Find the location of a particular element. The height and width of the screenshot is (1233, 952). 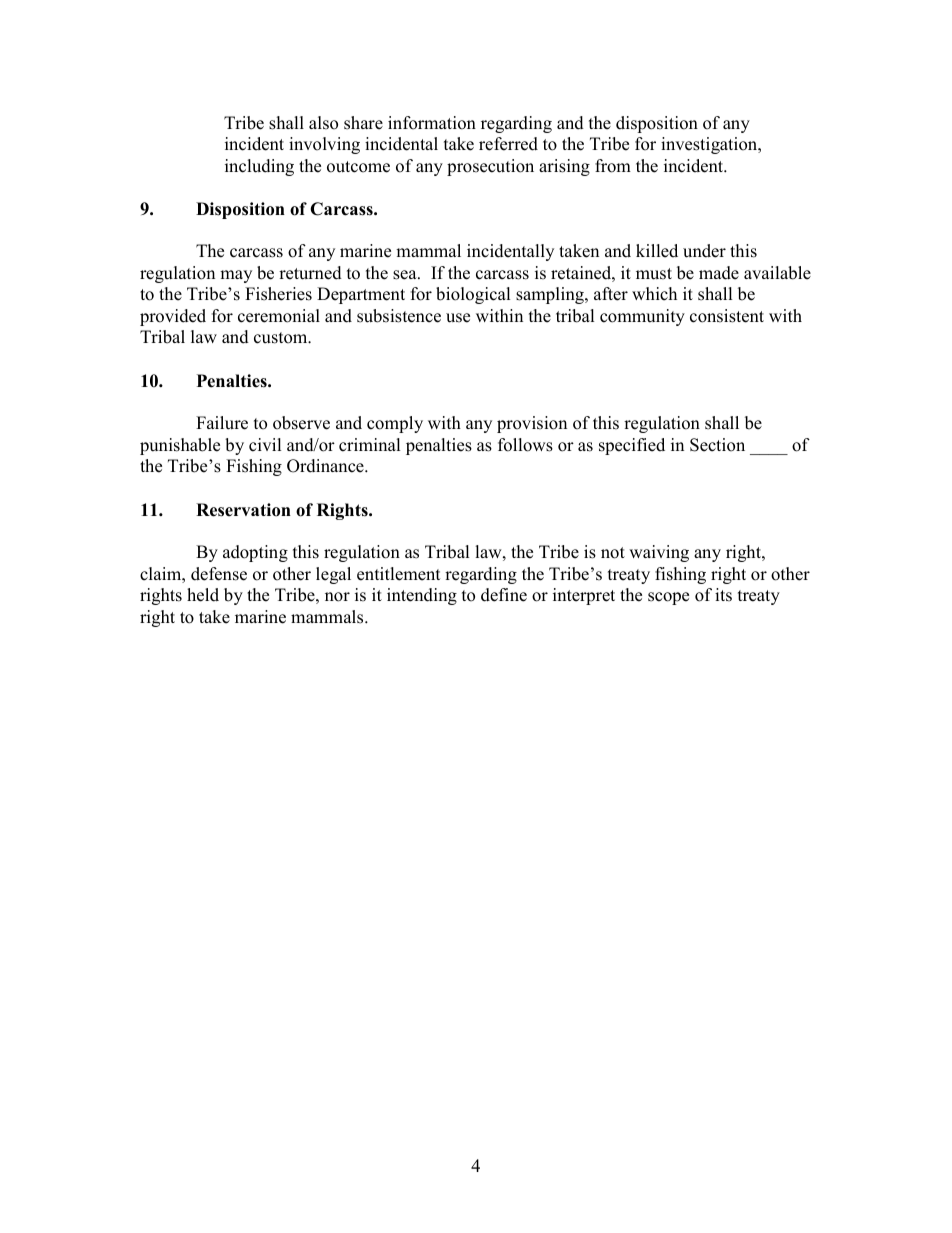

investigation is located at coordinates (710, 145).
